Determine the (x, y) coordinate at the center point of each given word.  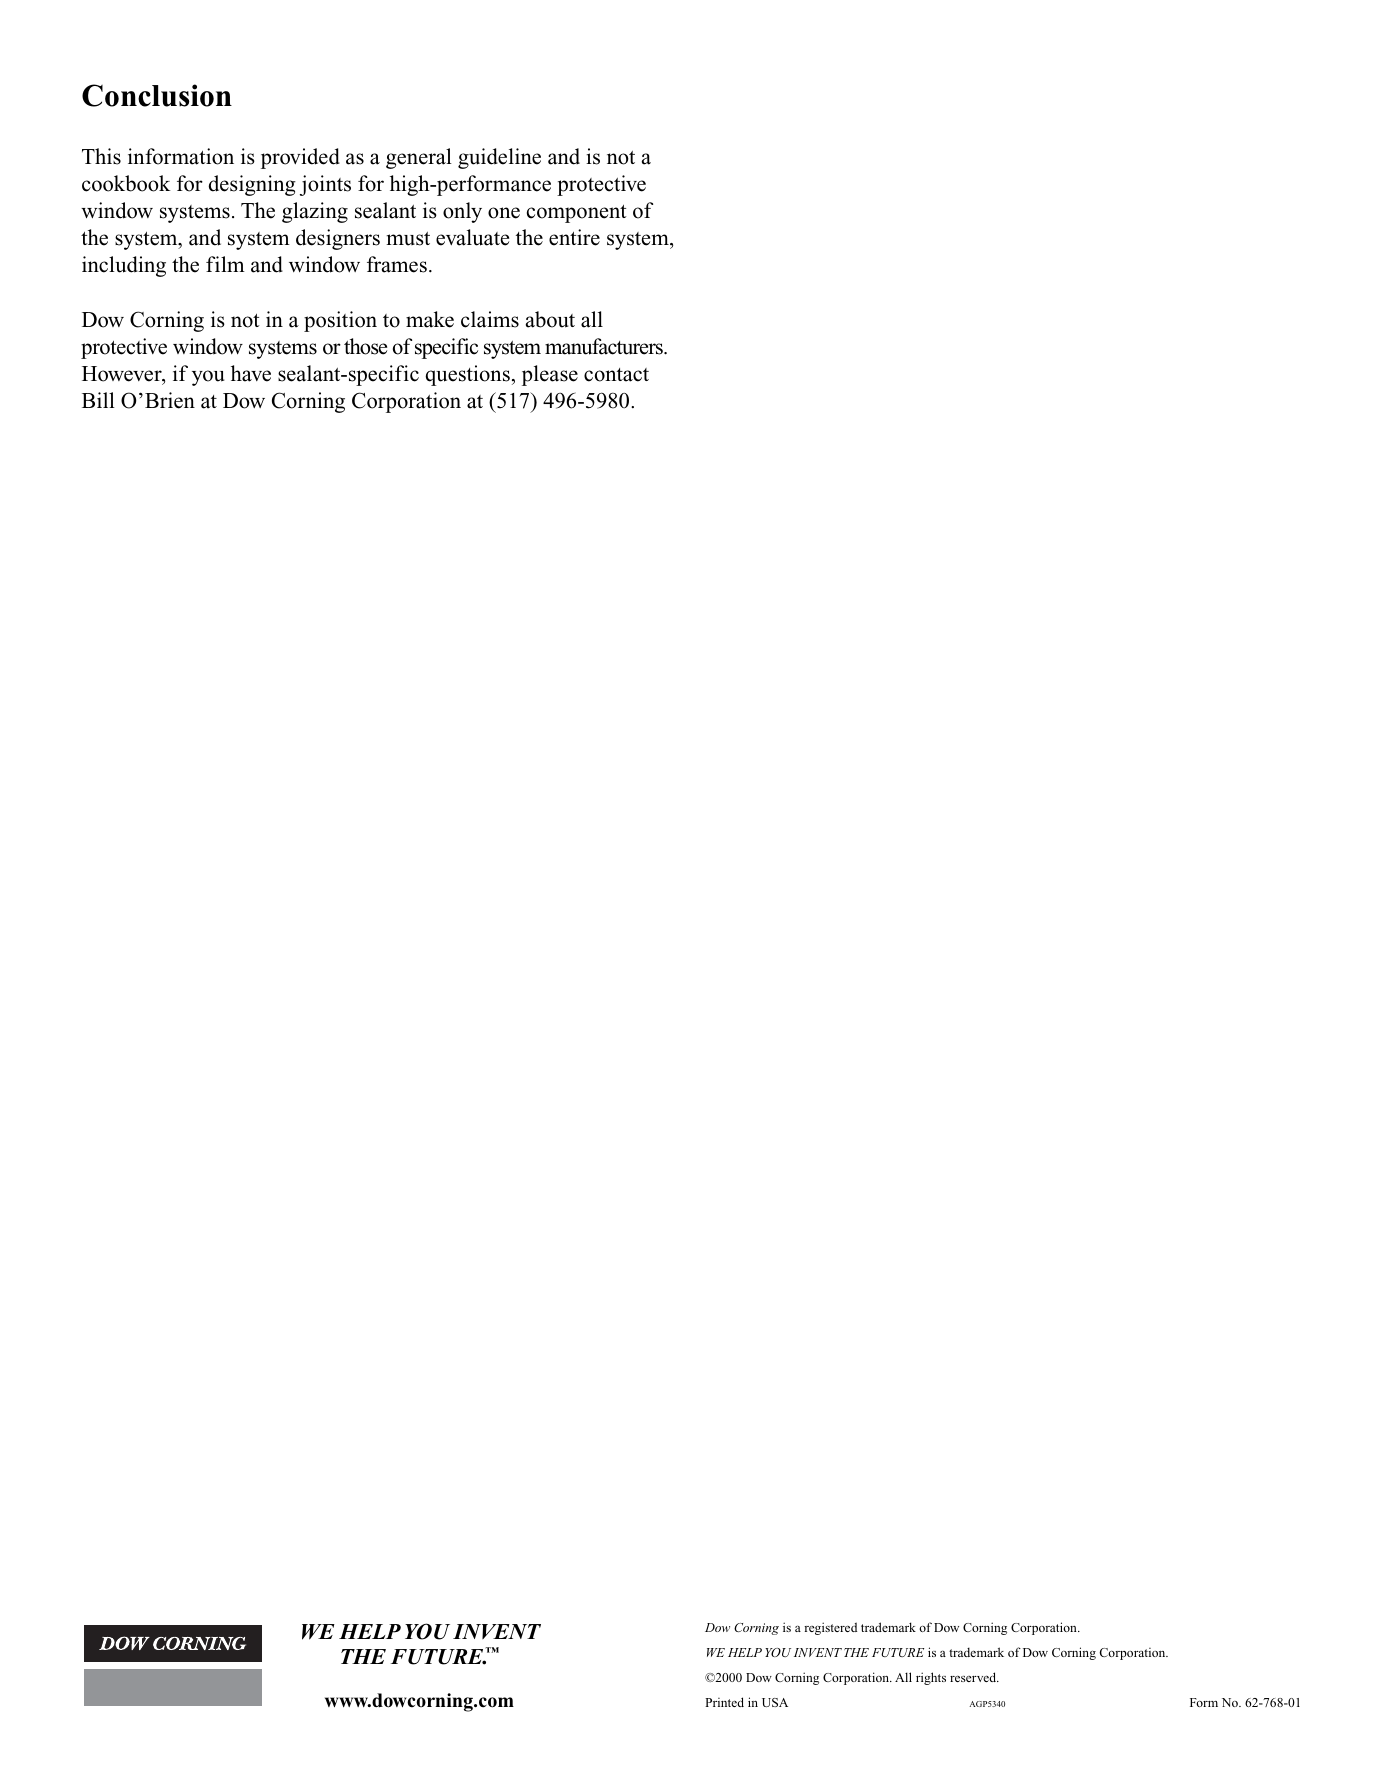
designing (252, 185)
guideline (499, 158)
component (577, 214)
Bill (98, 400)
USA (775, 1702)
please (550, 375)
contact (616, 375)
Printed (724, 1702)
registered (830, 1628)
